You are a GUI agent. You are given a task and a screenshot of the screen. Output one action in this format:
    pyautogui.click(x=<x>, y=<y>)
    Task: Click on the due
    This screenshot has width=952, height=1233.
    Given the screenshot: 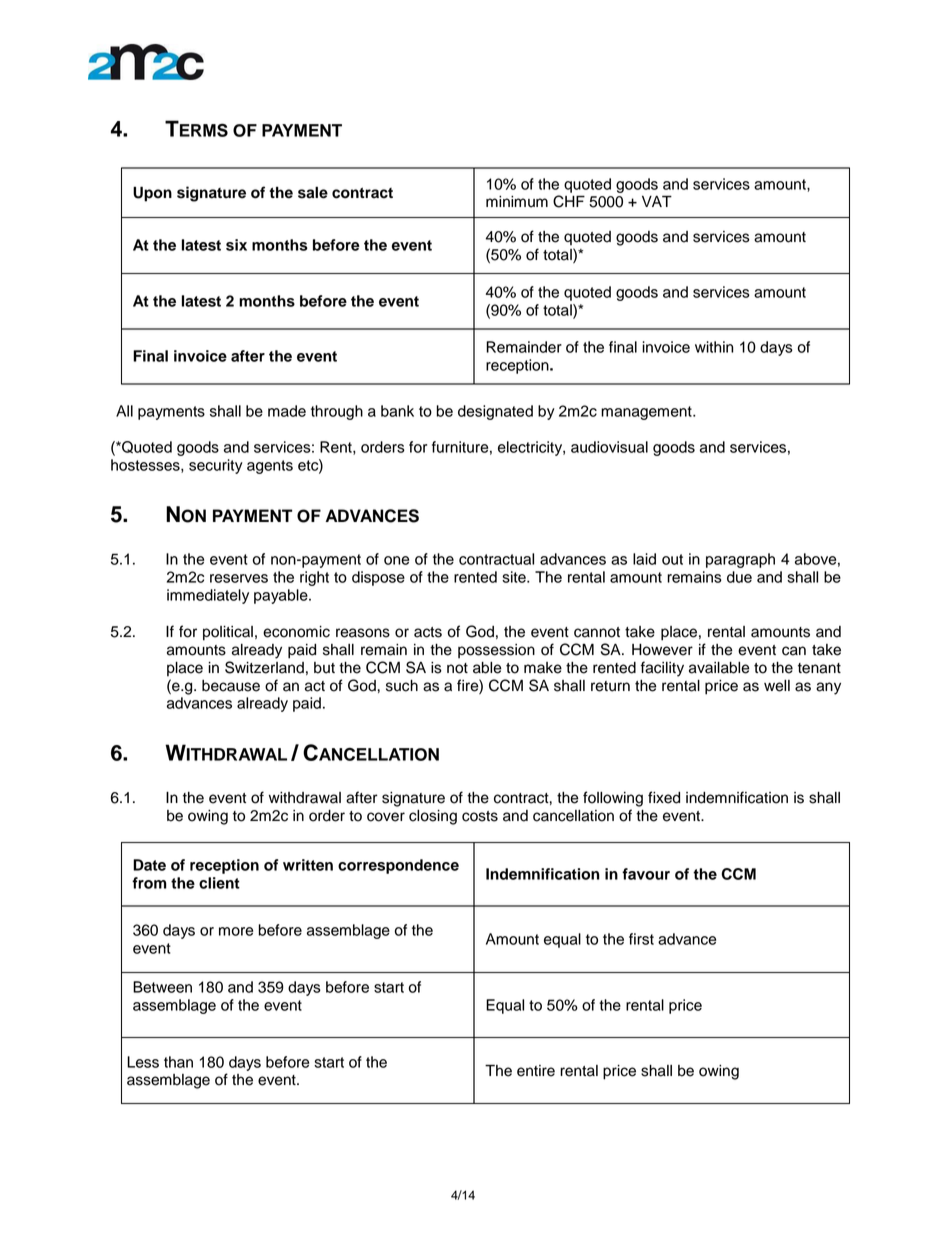 What is the action you would take?
    pyautogui.click(x=739, y=577)
